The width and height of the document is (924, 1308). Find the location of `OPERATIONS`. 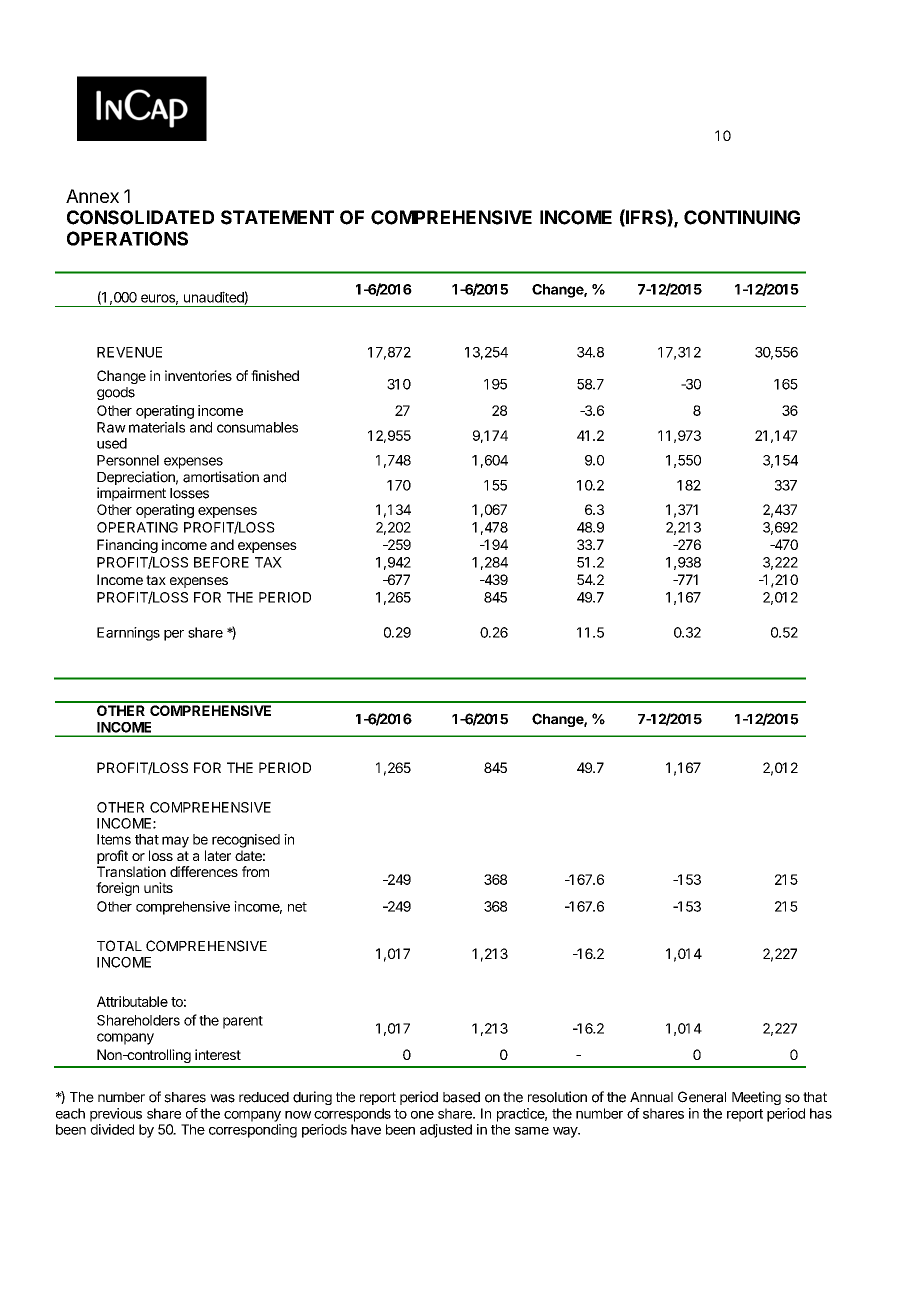

OPERATIONS is located at coordinates (127, 238).
